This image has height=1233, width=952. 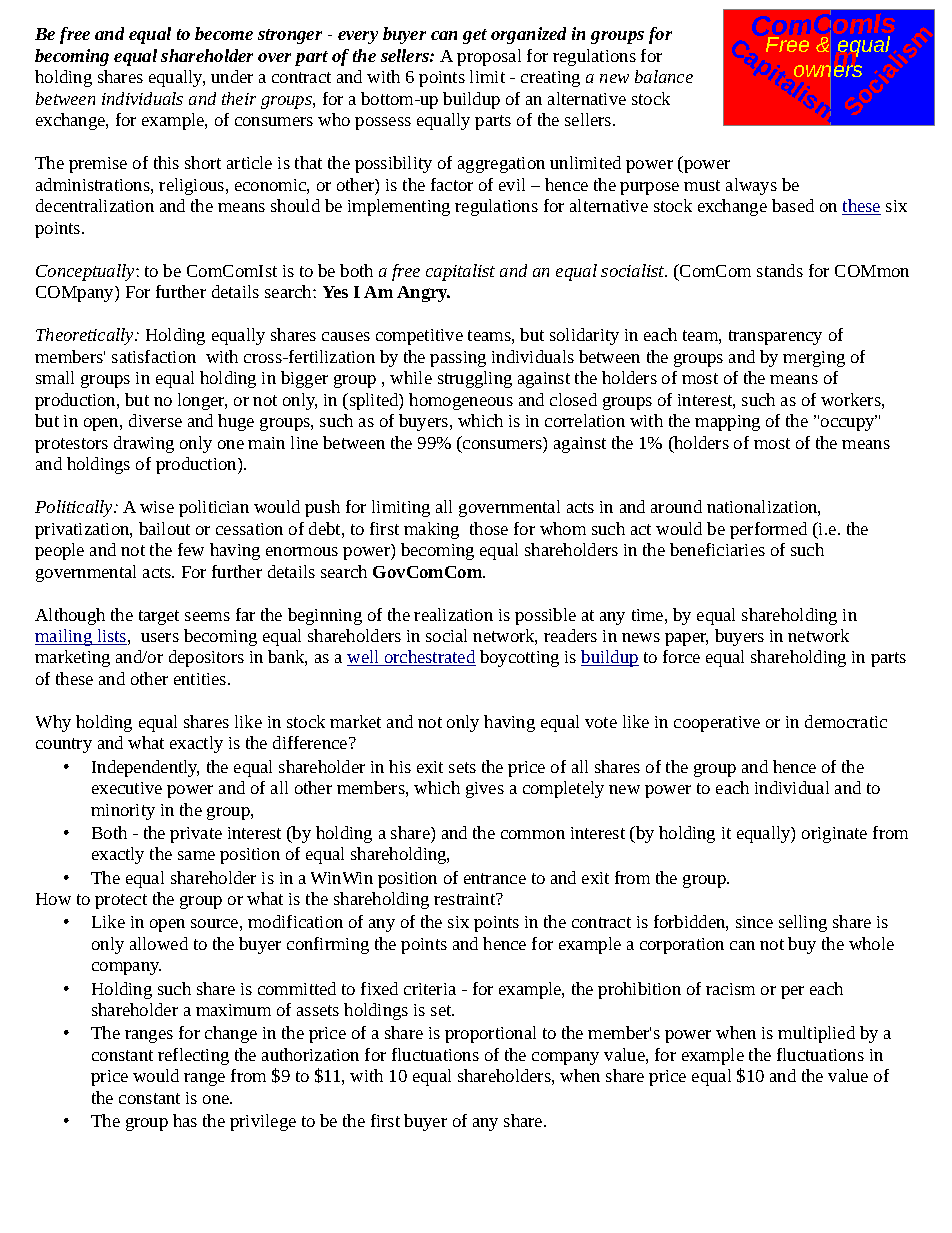 What do you see at coordinates (489, 57) in the image?
I see `proposal` at bounding box center [489, 57].
